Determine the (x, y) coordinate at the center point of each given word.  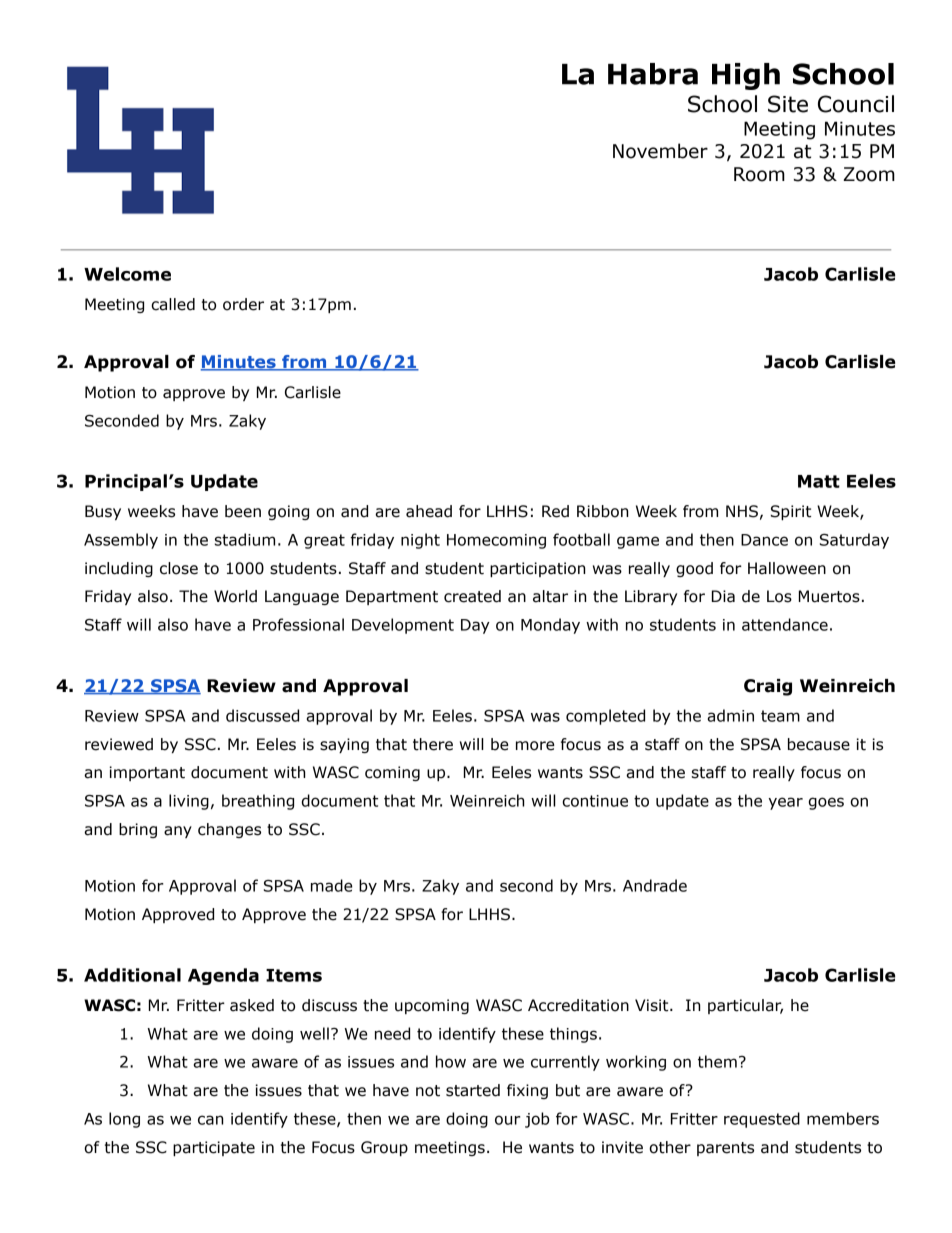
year (785, 803)
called (173, 304)
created (472, 596)
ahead (429, 511)
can (210, 1120)
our (508, 1120)
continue (595, 801)
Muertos (829, 596)
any (178, 832)
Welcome (127, 274)
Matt (819, 481)
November (660, 151)
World (235, 596)
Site (788, 104)
